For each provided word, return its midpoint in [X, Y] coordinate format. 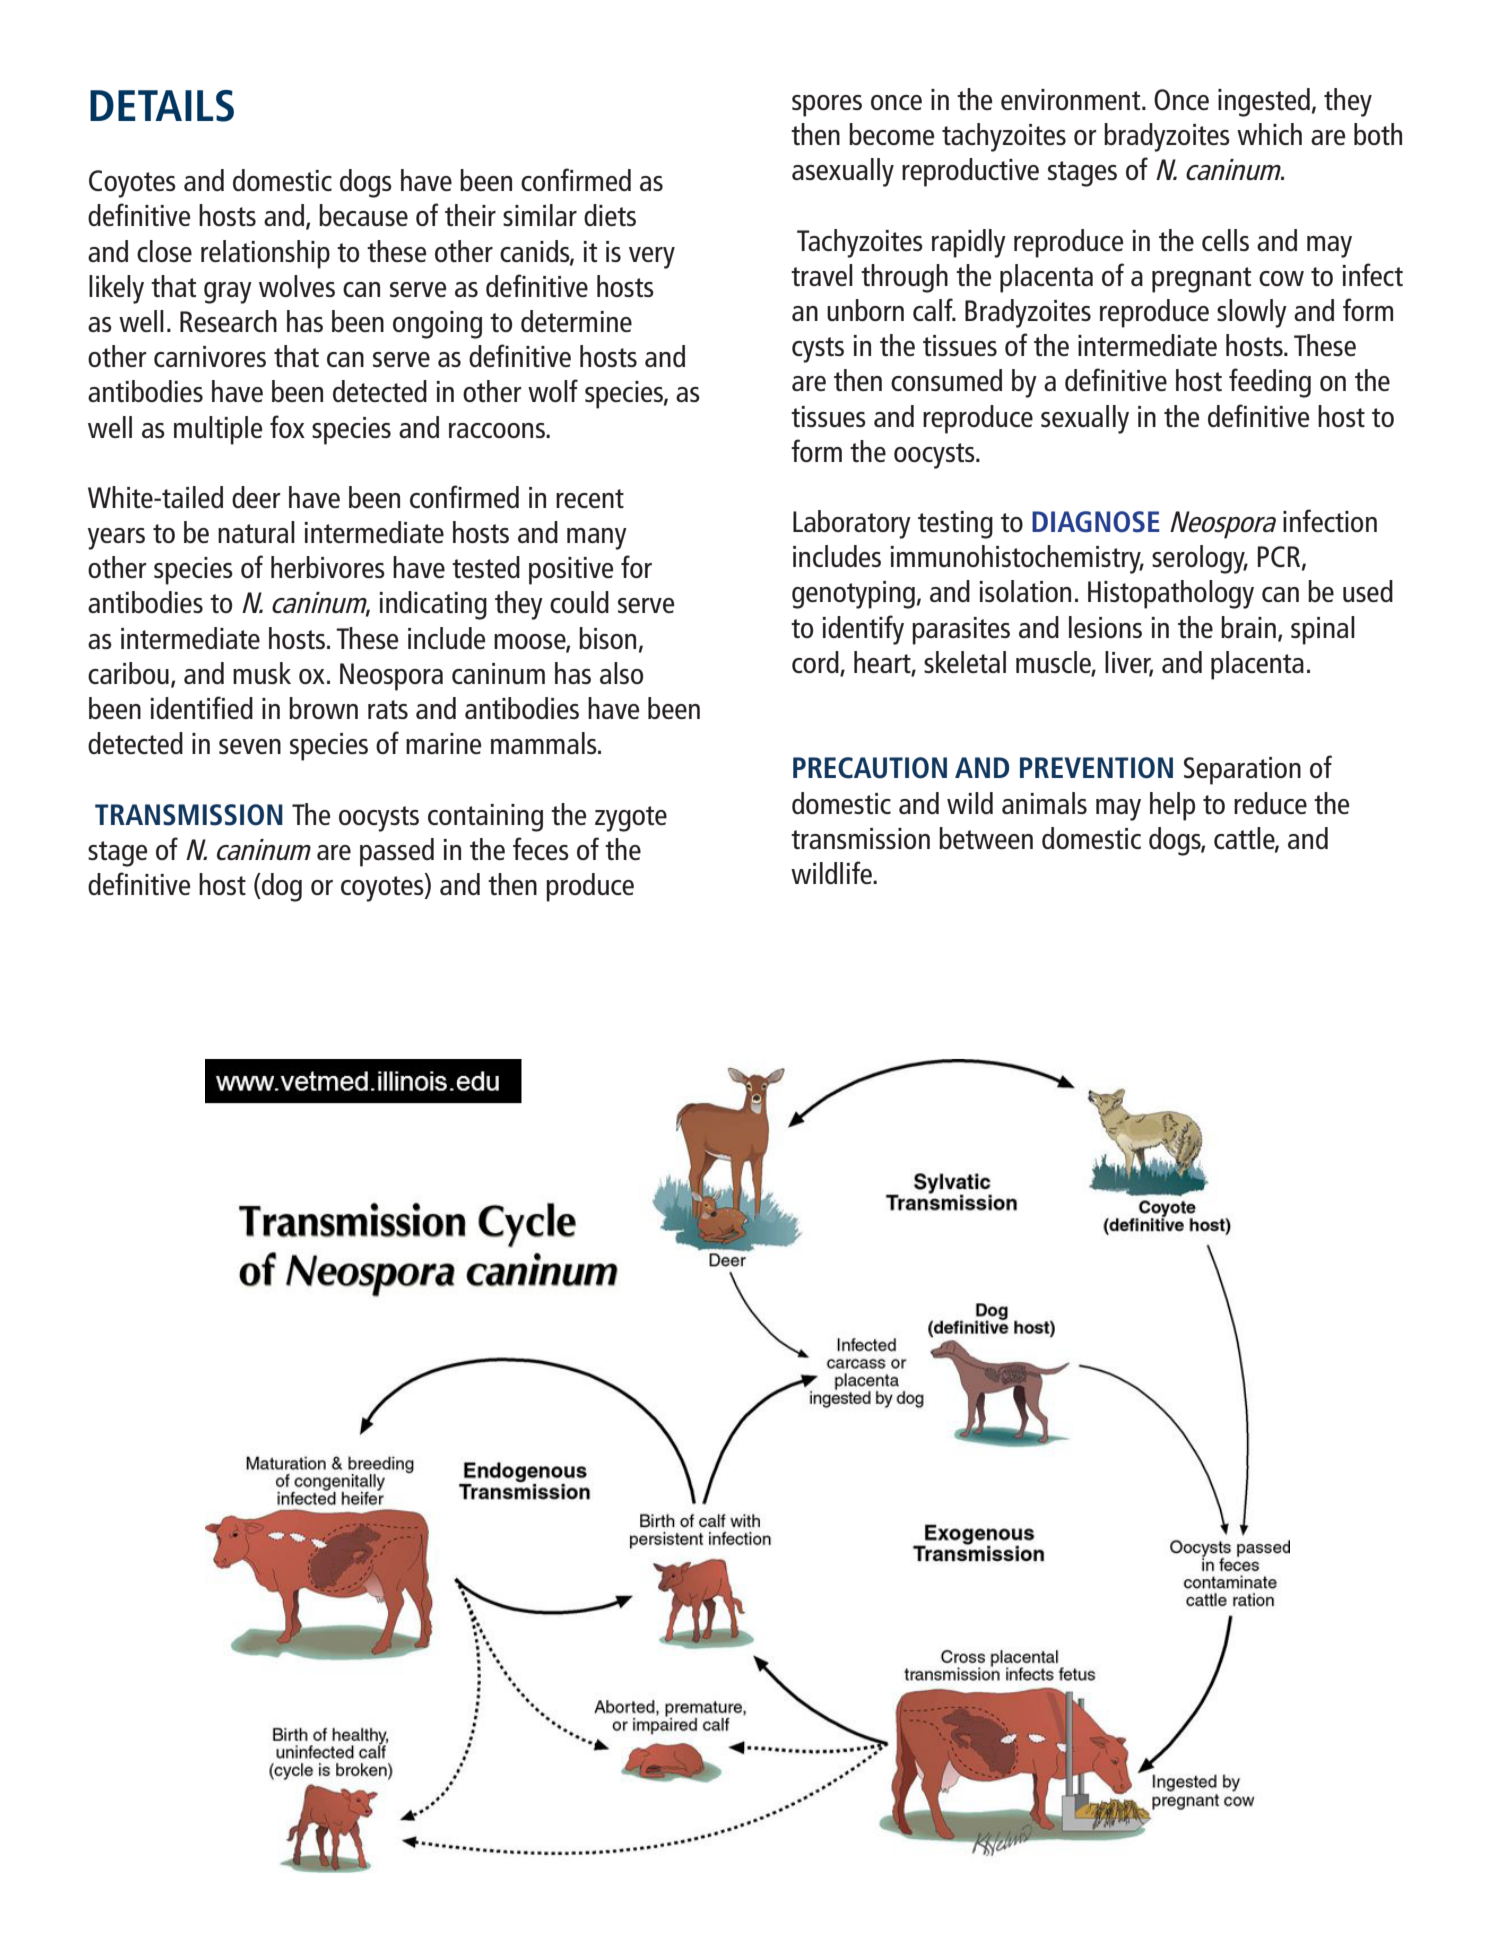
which [1269, 134]
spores [827, 106]
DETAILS [162, 106]
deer [256, 497]
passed [397, 852]
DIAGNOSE [1096, 522]
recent [590, 498]
